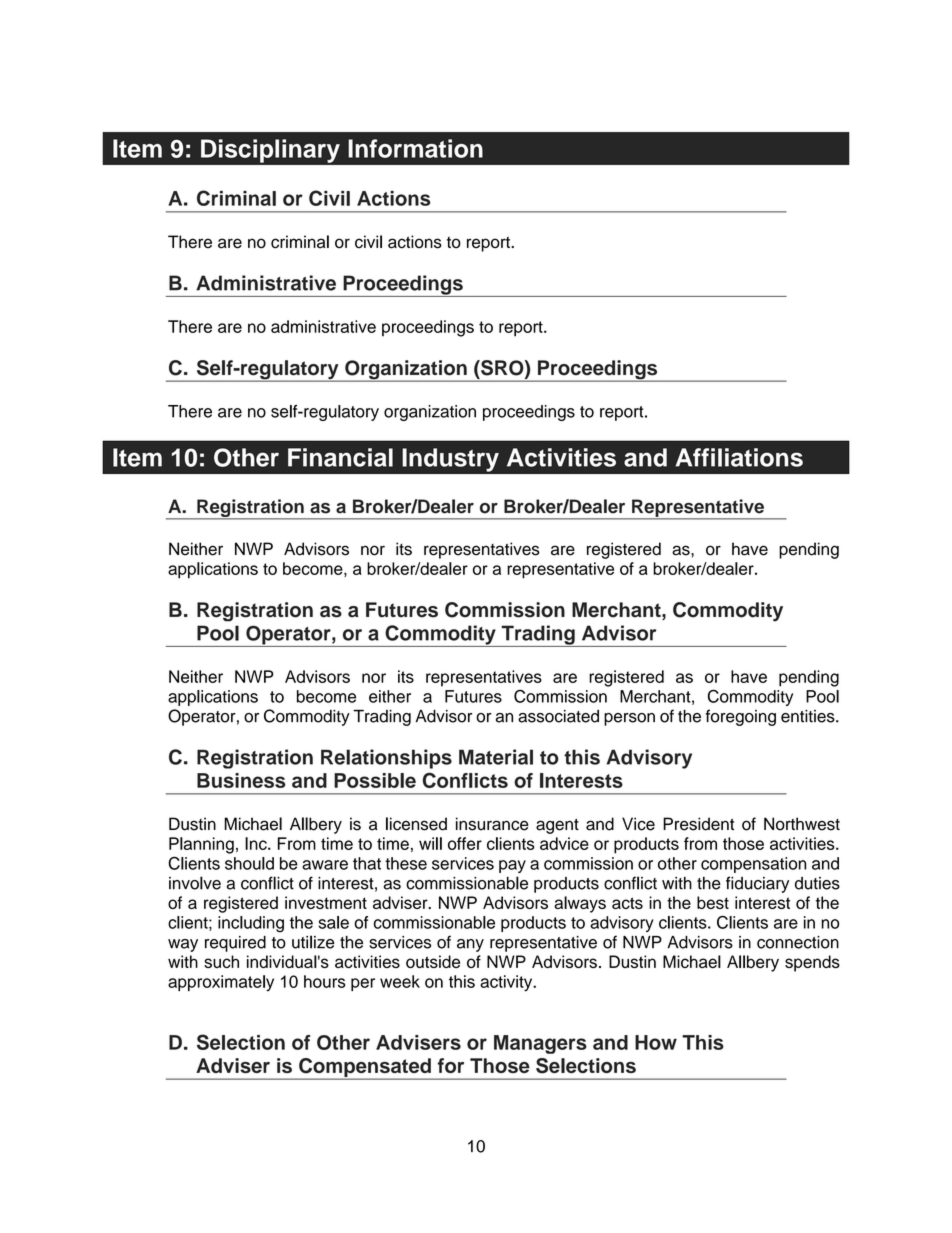  What do you see at coordinates (496, 757) in the screenshot?
I see `Material` at bounding box center [496, 757].
